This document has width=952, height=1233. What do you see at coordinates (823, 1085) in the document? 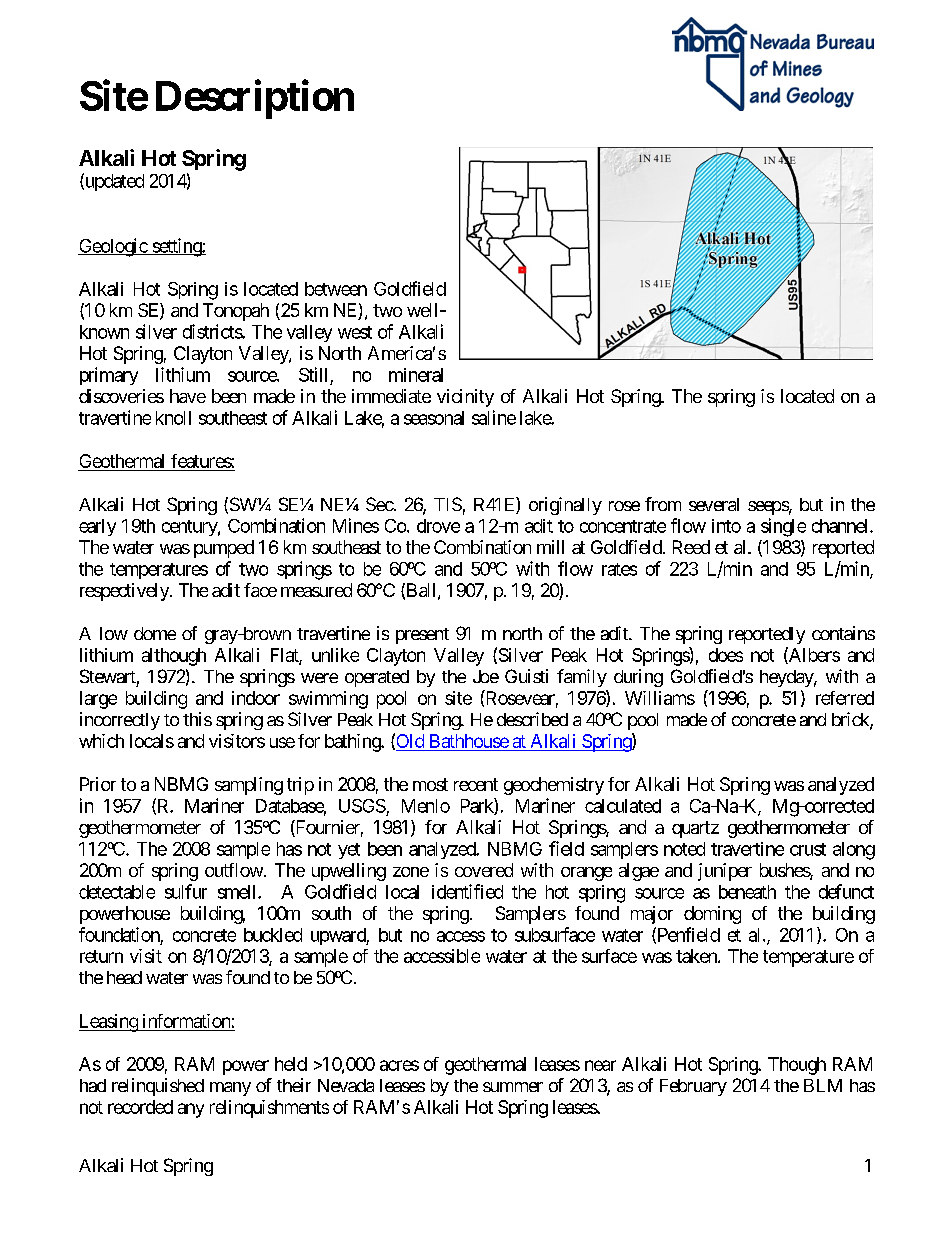
I see `BLM` at bounding box center [823, 1085].
